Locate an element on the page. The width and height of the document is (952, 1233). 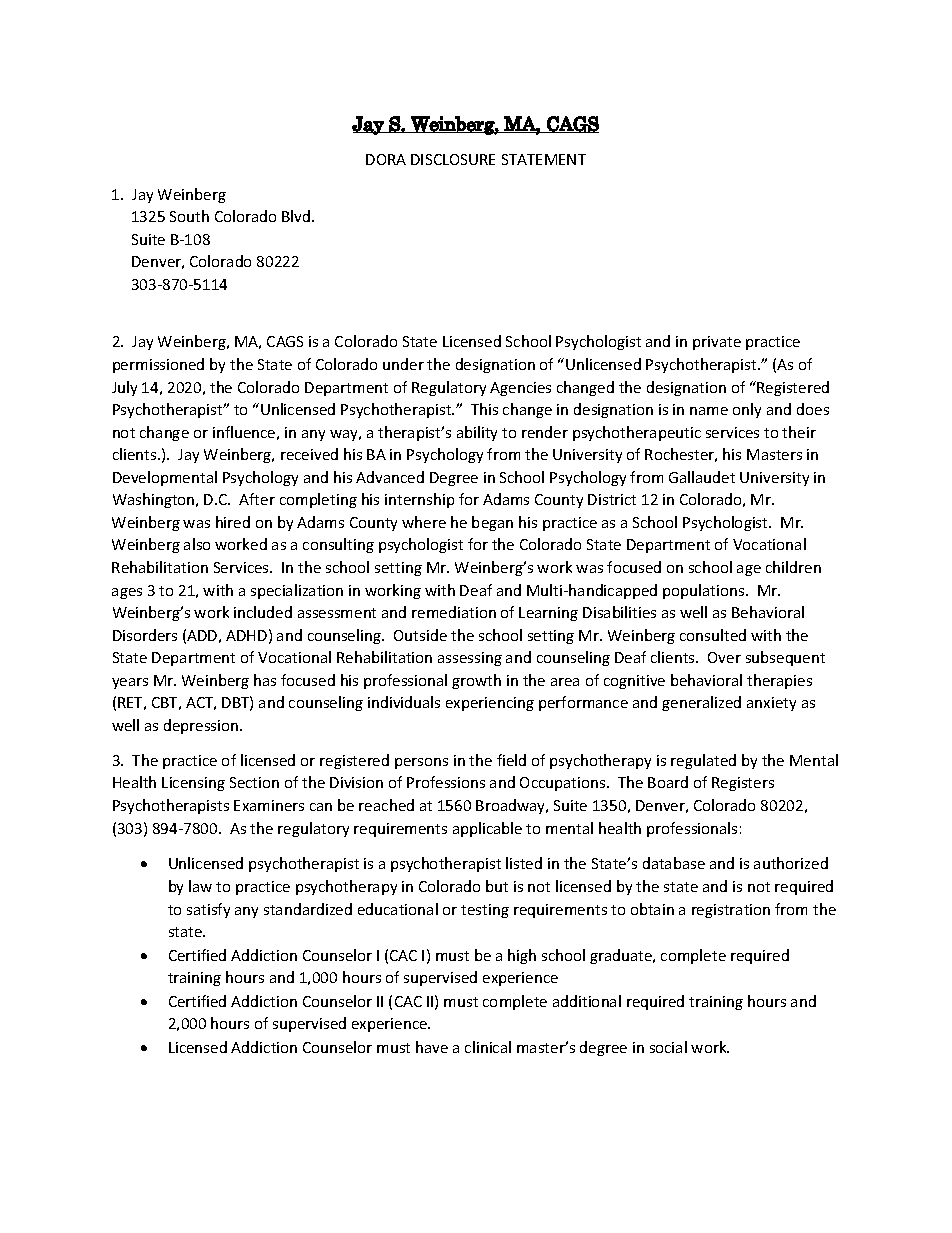
regulated is located at coordinates (703, 761).
